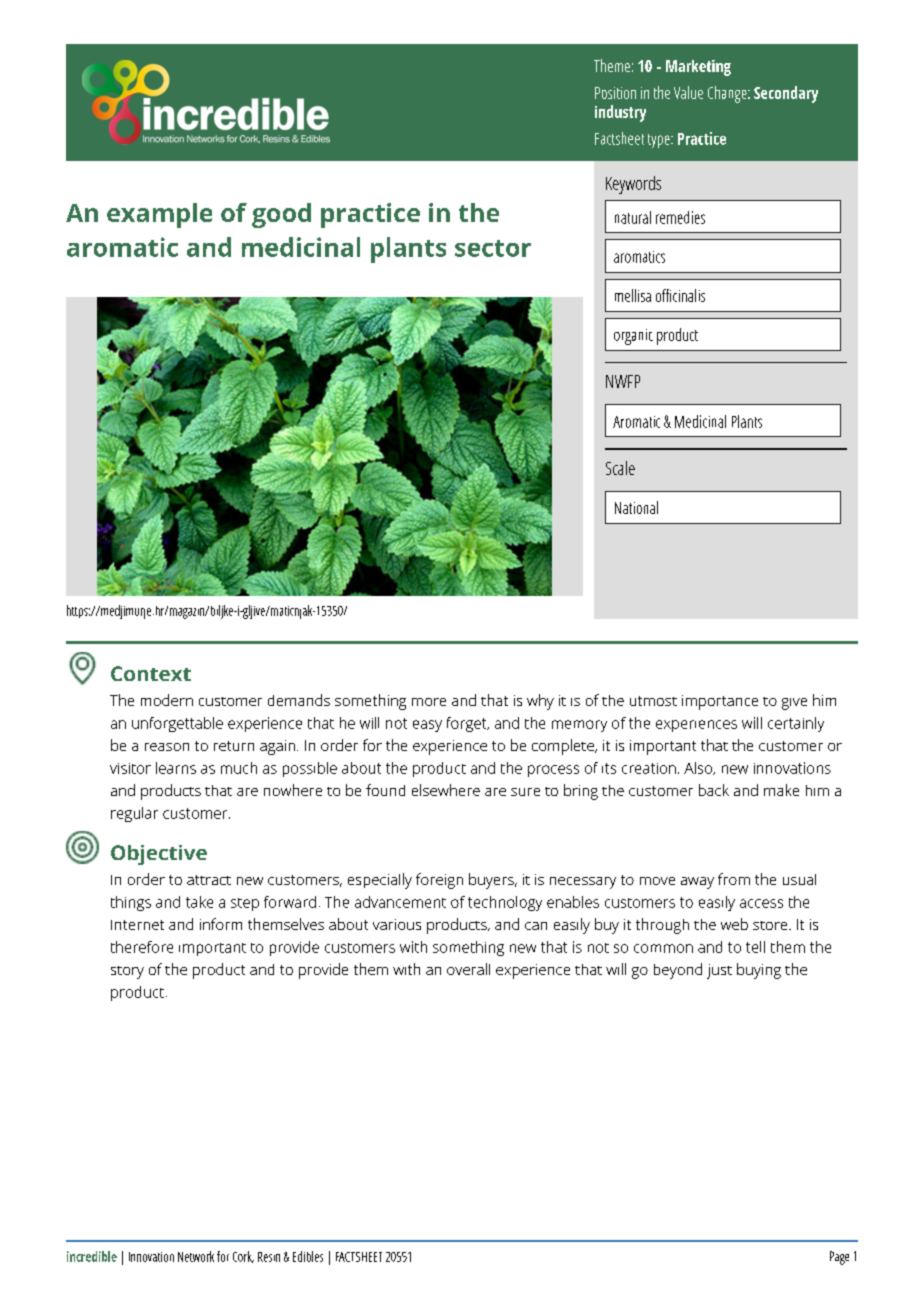 The width and height of the document is (924, 1308). What do you see at coordinates (615, 93) in the document?
I see `Position` at bounding box center [615, 93].
